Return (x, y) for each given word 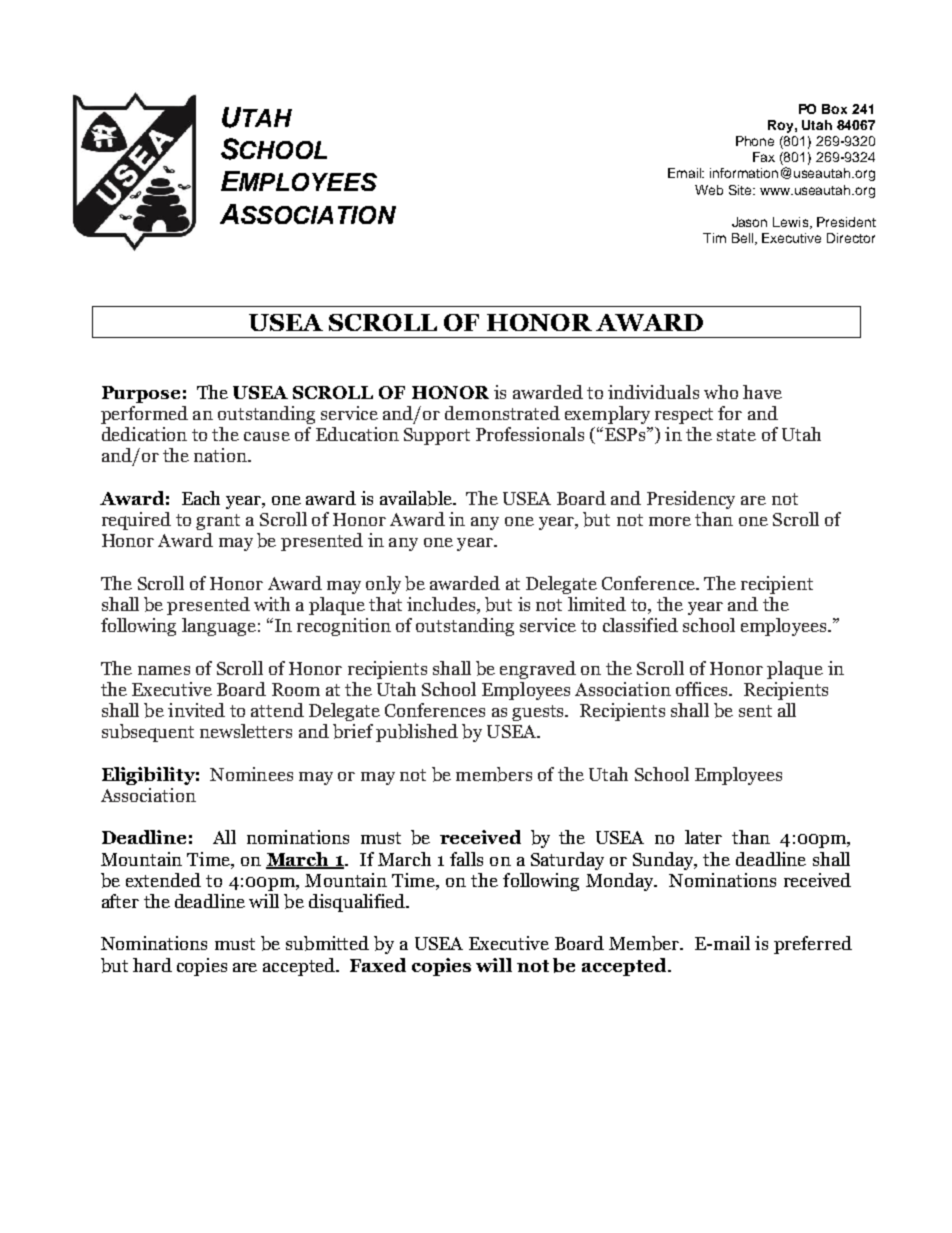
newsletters (246, 731)
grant (218, 522)
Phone (755, 141)
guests (539, 713)
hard (152, 965)
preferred (813, 945)
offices (703, 689)
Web (709, 190)
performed (144, 415)
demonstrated (502, 413)
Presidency (691, 500)
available (417, 498)
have (762, 392)
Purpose (141, 394)
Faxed (378, 965)
